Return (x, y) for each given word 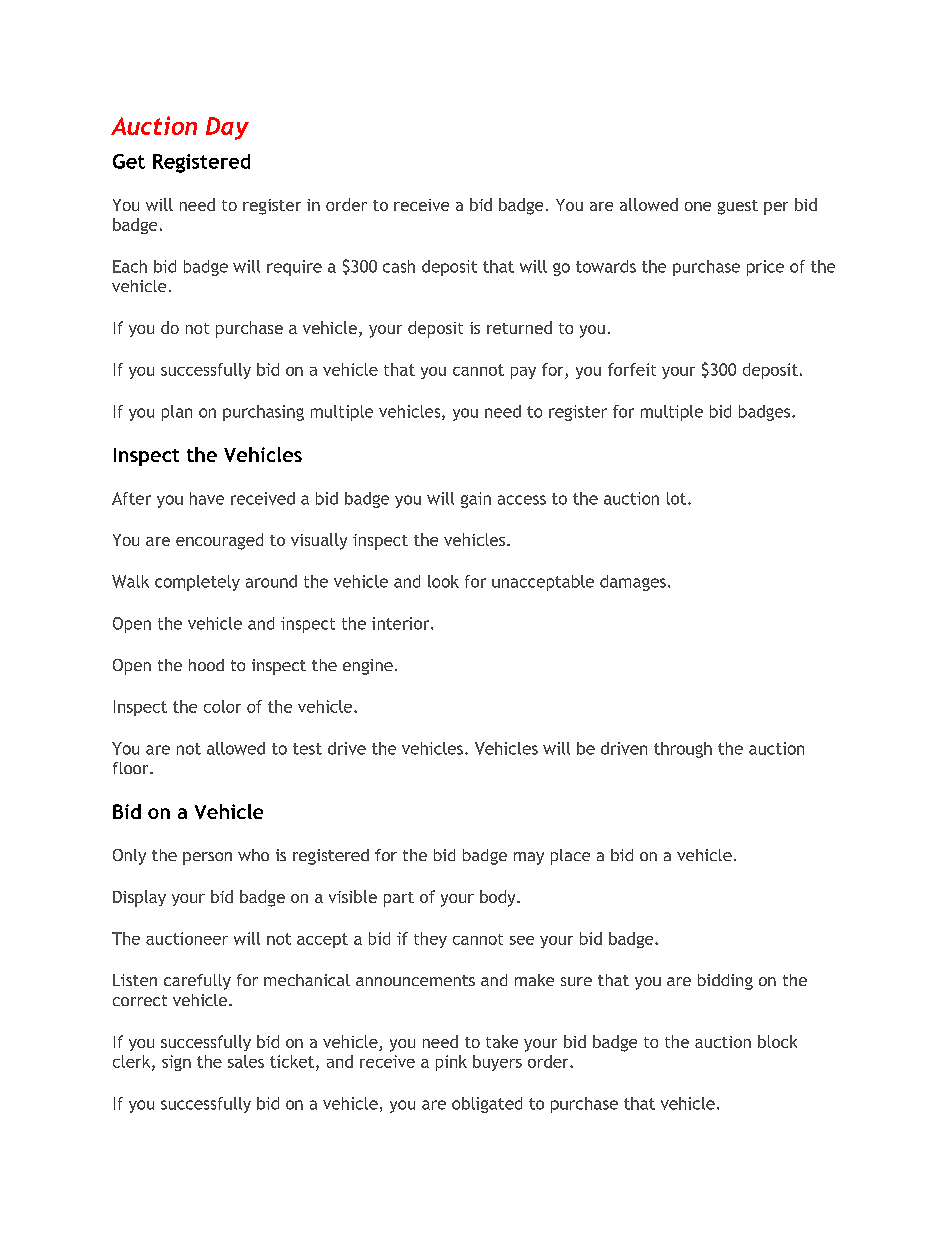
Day (227, 128)
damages (633, 583)
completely (197, 583)
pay (523, 373)
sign (176, 1063)
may (529, 858)
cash (399, 266)
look (443, 581)
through (683, 750)
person (207, 858)
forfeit (632, 369)
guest (738, 207)
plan (177, 413)
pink (451, 1063)
